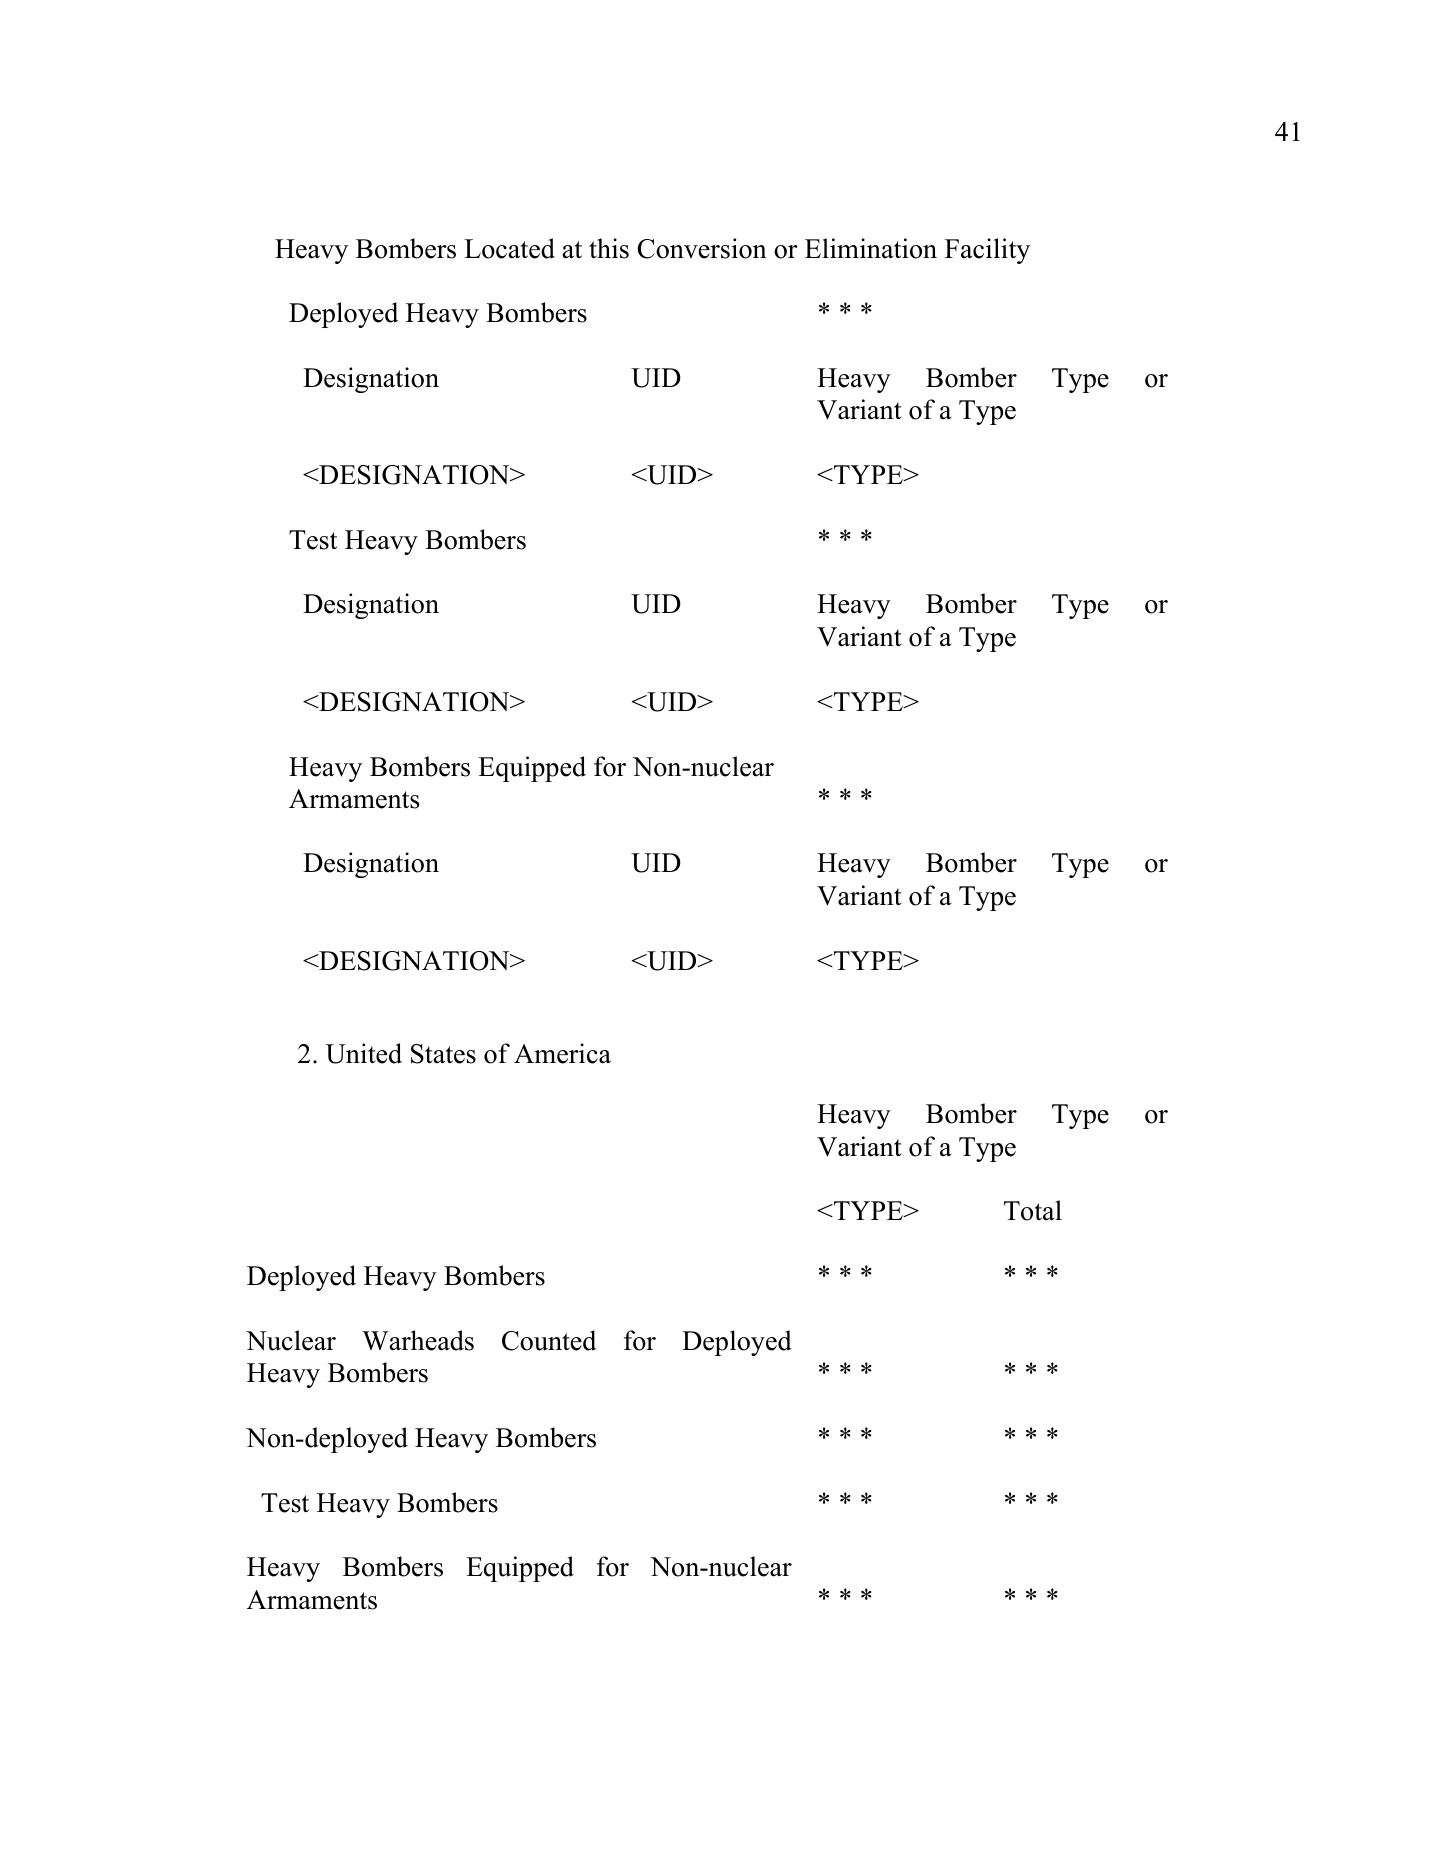 This screenshot has width=1436, height=1858. What do you see at coordinates (1033, 1210) in the screenshot?
I see `Total` at bounding box center [1033, 1210].
